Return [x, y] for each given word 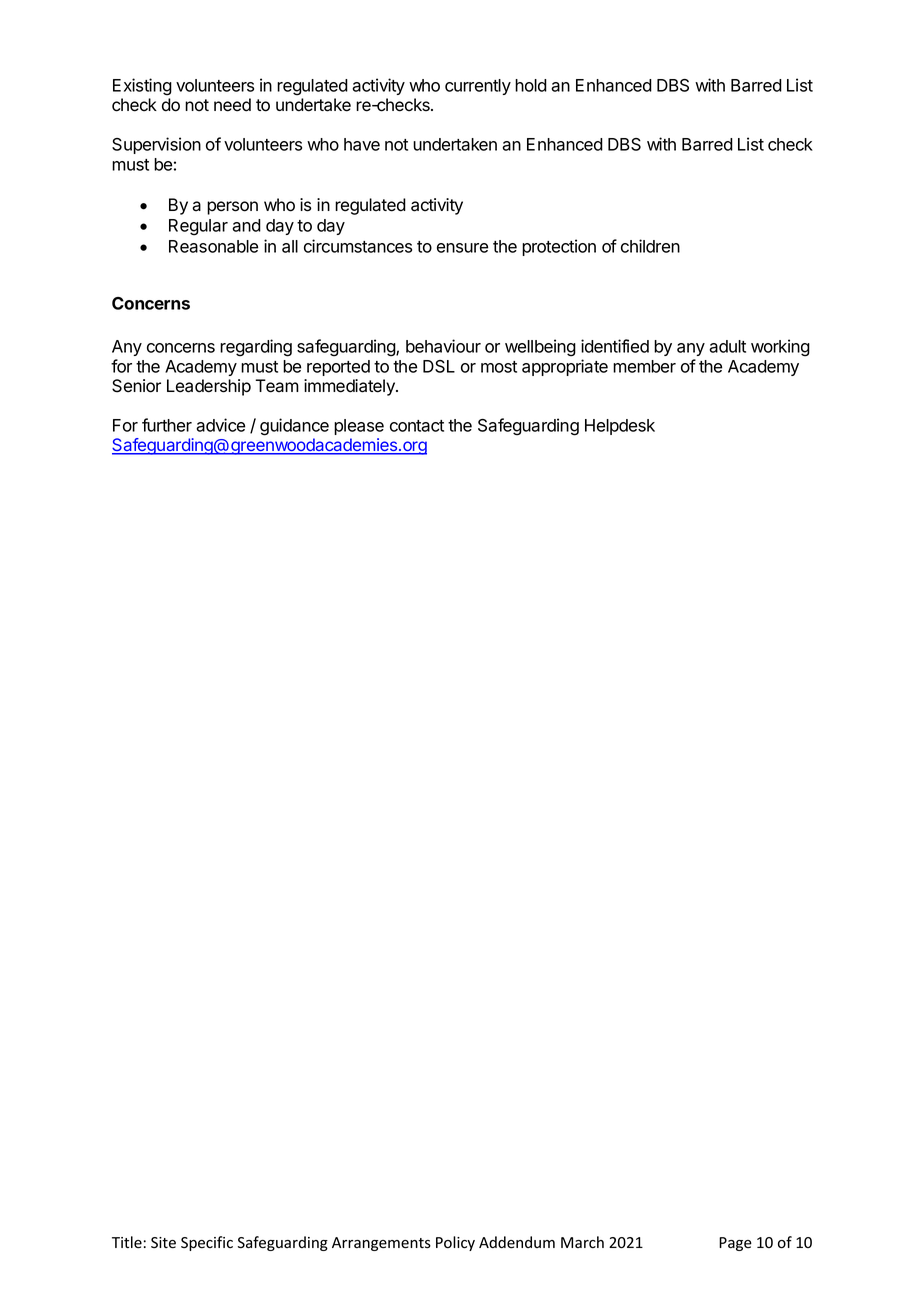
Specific [207, 1243]
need [232, 105]
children [650, 246]
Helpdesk [620, 427]
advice [220, 425]
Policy [455, 1243]
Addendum [517, 1242]
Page [735, 1244]
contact [417, 426]
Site [163, 1243]
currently [478, 87]
